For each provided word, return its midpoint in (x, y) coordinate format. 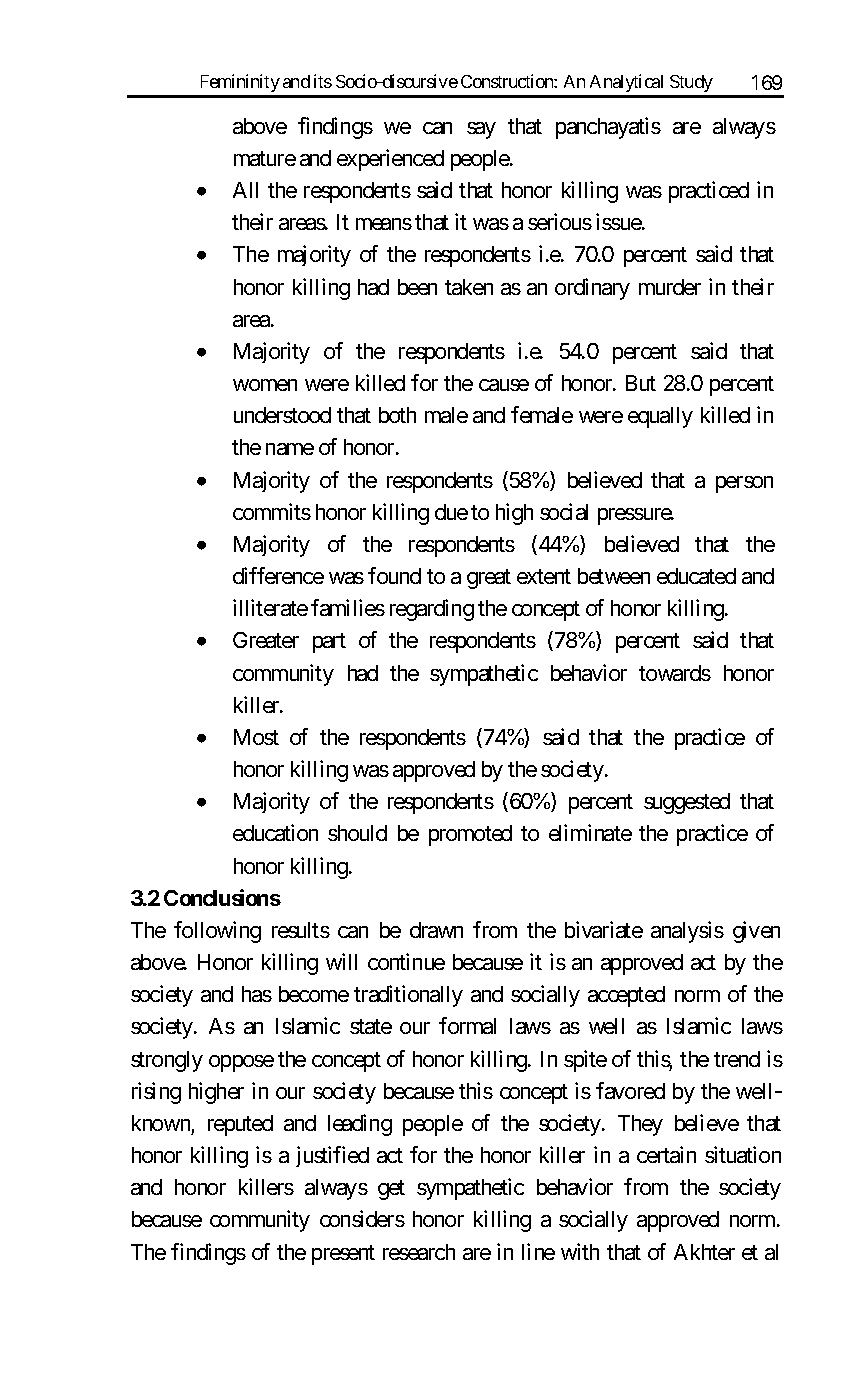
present (343, 1255)
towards (675, 673)
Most (256, 737)
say (481, 130)
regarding (432, 610)
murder (670, 287)
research (419, 1252)
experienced (390, 160)
